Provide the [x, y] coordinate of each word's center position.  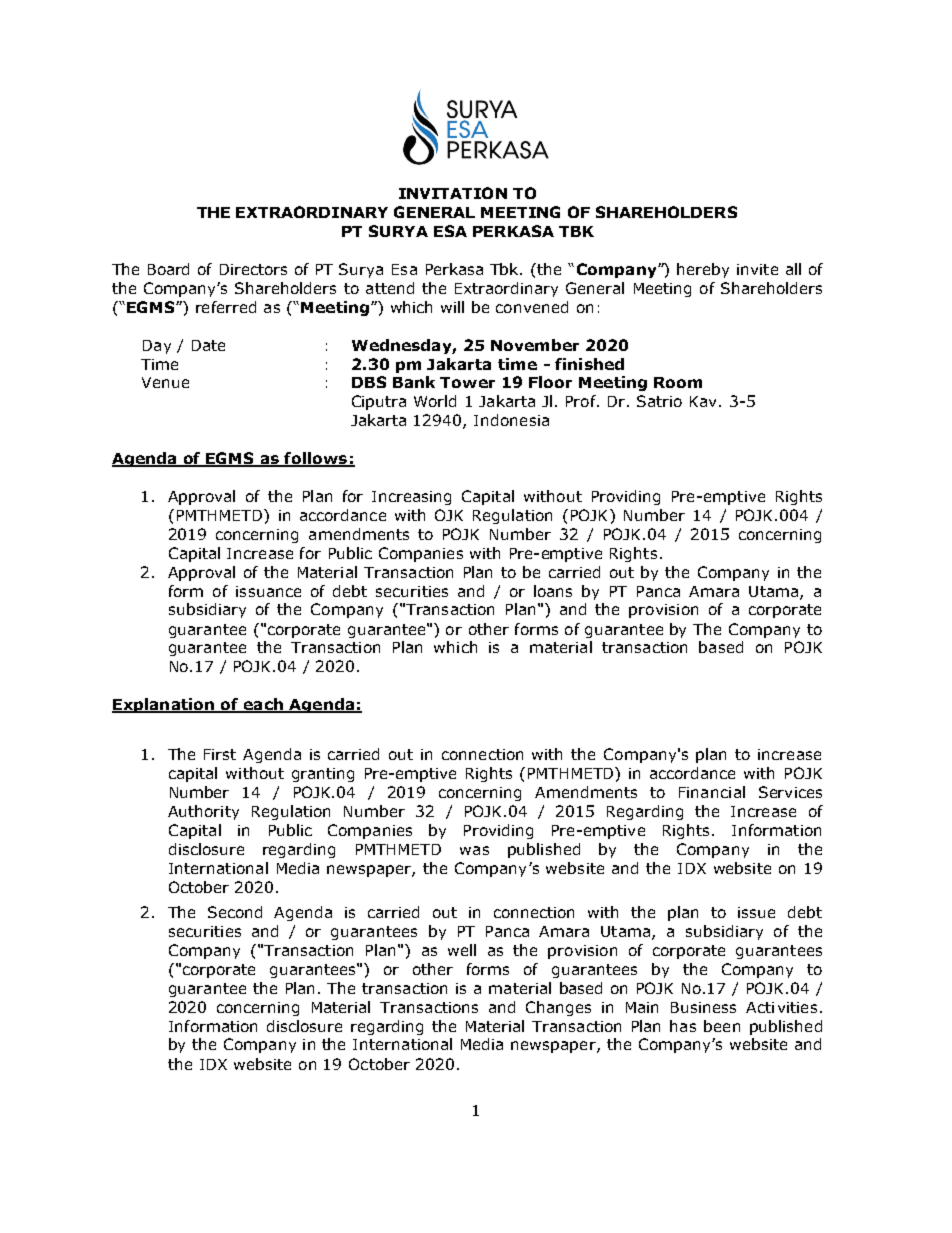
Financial [712, 792]
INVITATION [453, 193]
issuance [268, 591]
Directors [253, 269]
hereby [703, 270]
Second [235, 912]
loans [553, 591]
